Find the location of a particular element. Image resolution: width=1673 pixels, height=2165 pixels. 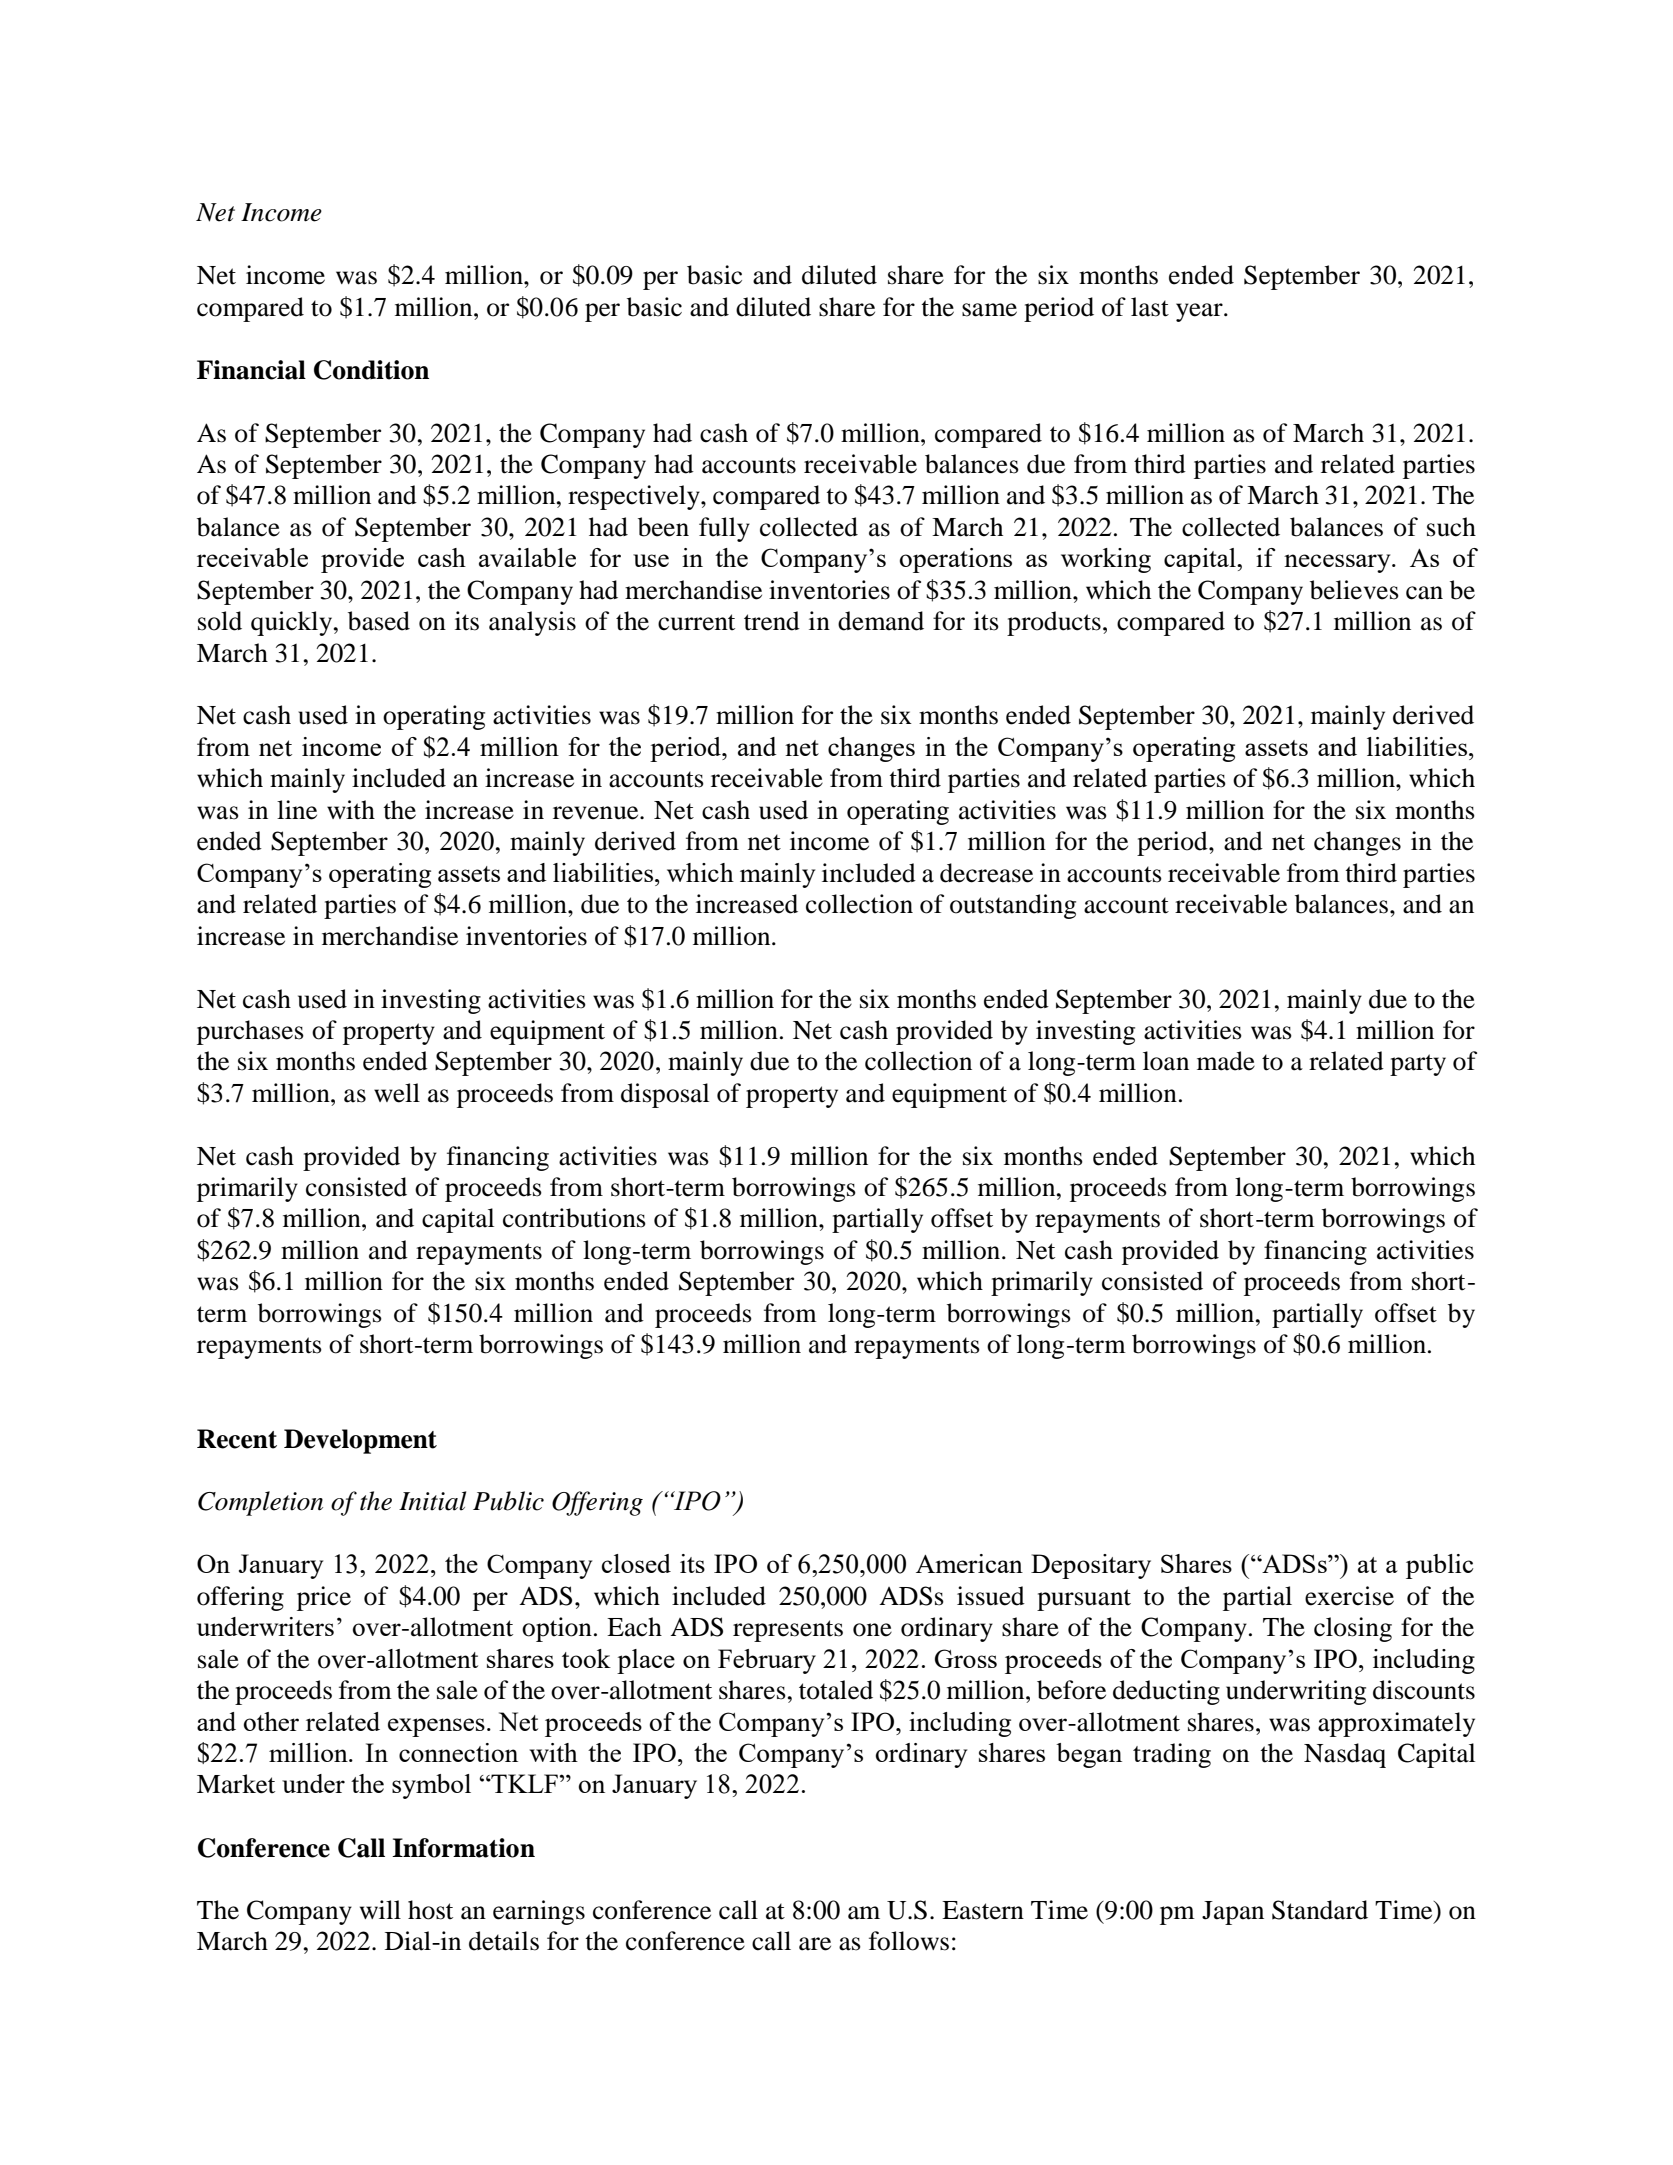

well is located at coordinates (397, 1093).
